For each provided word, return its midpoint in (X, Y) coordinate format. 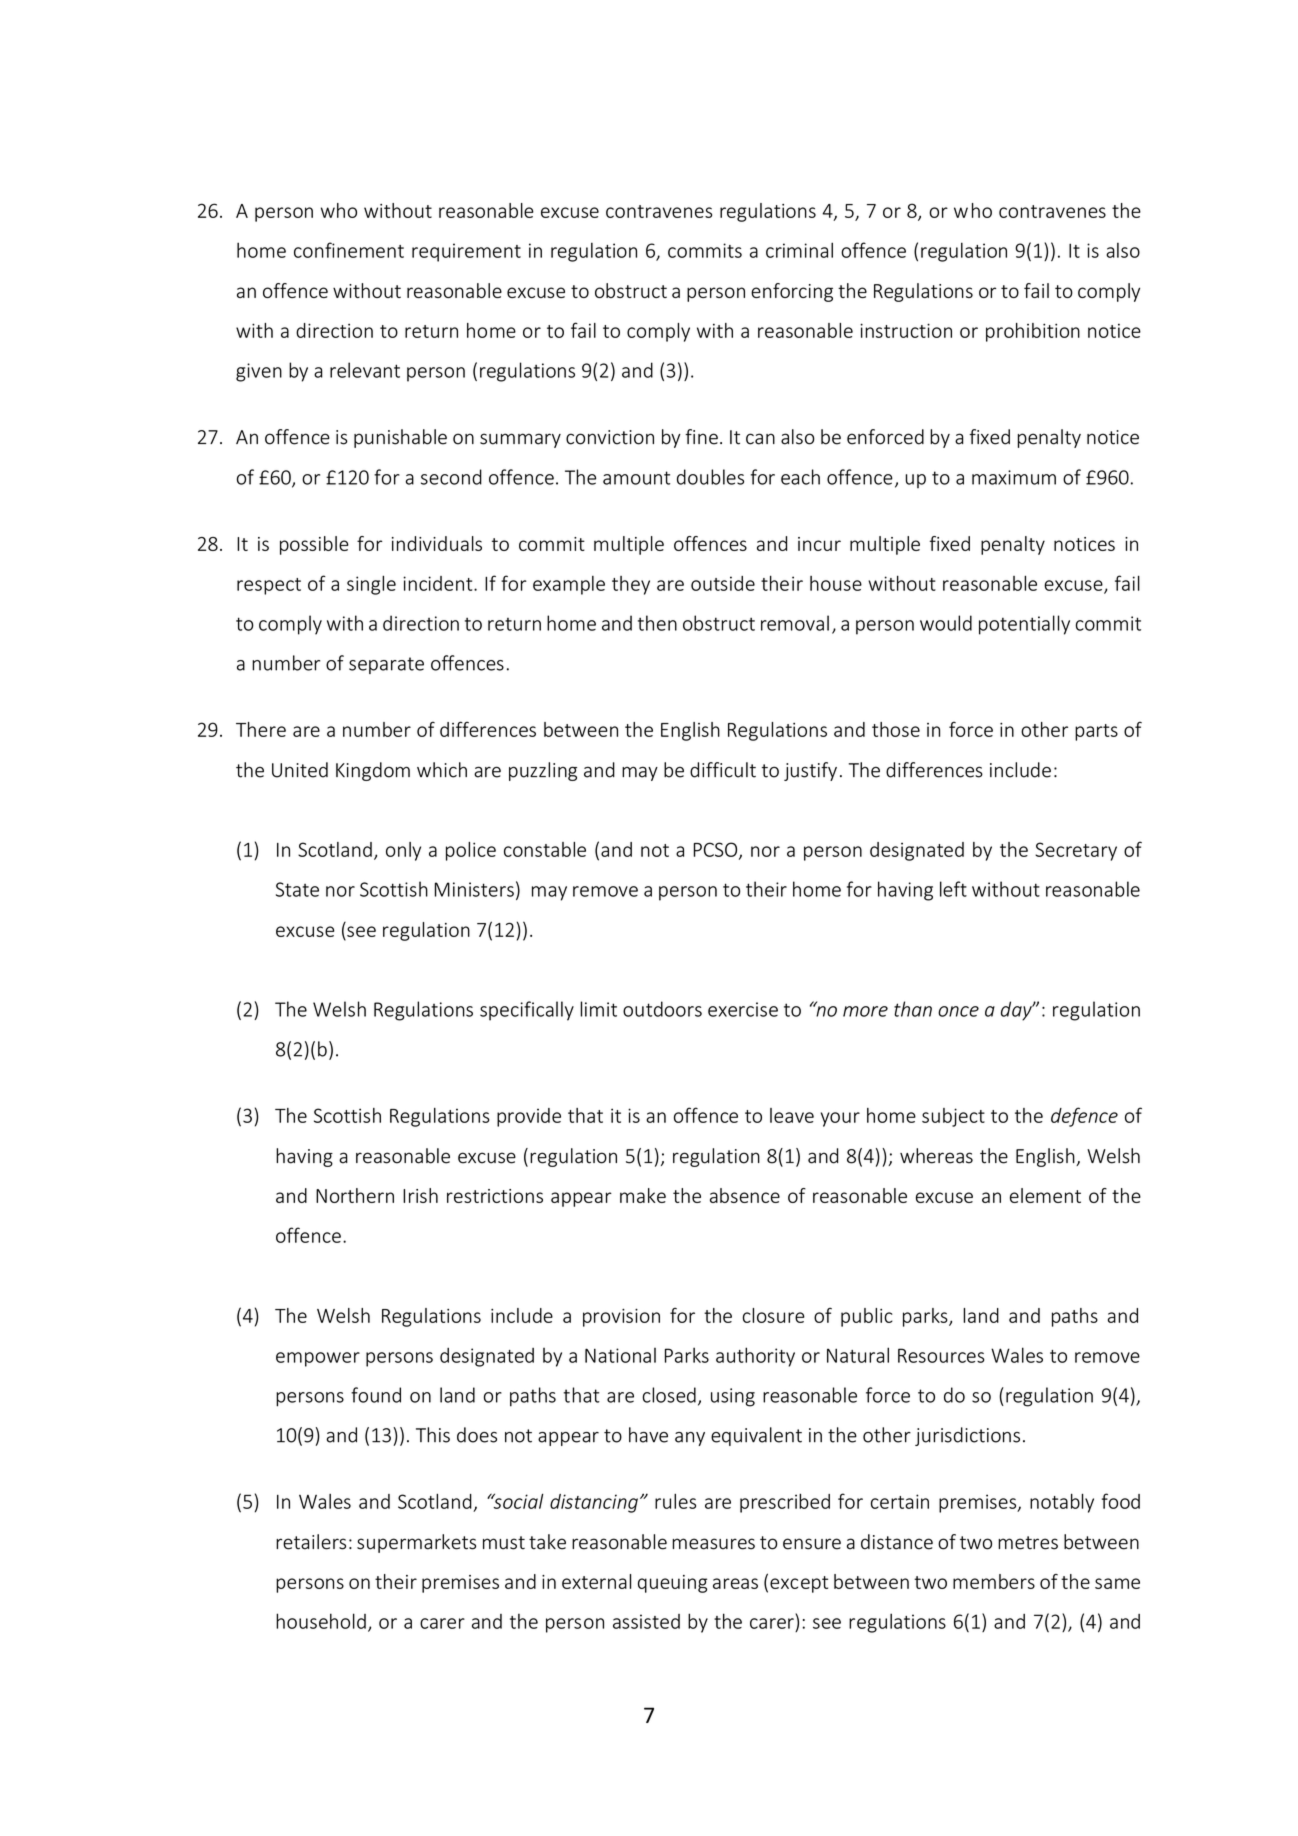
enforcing (792, 292)
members (994, 1581)
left (953, 889)
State (297, 889)
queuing (672, 1584)
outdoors (662, 1009)
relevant (365, 370)
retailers (311, 1542)
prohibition (1033, 332)
